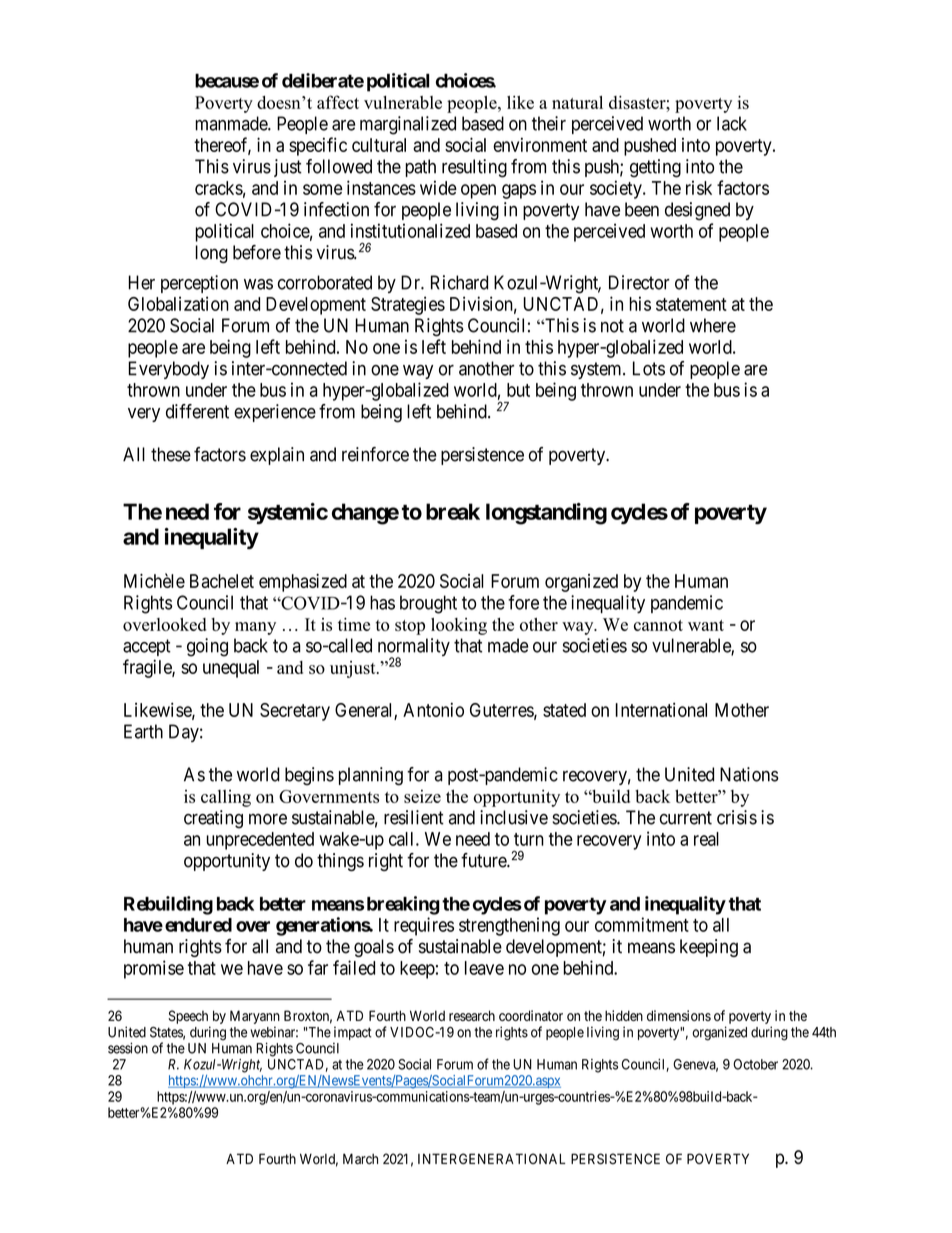 The height and width of the page is (1233, 952). Describe the element at coordinates (128, 1048) in the page. I see `session` at that location.
